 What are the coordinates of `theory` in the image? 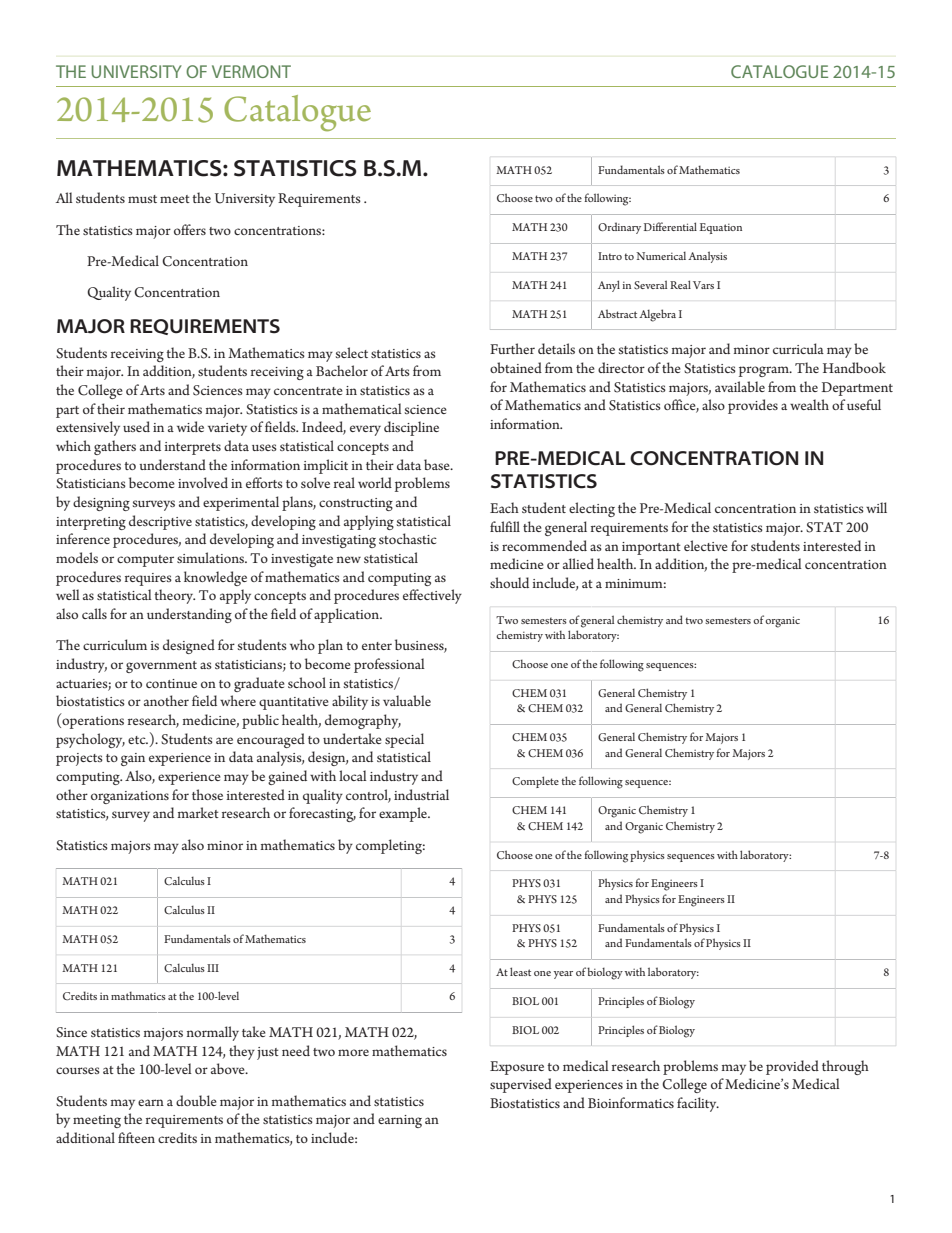 It's located at (174, 596).
